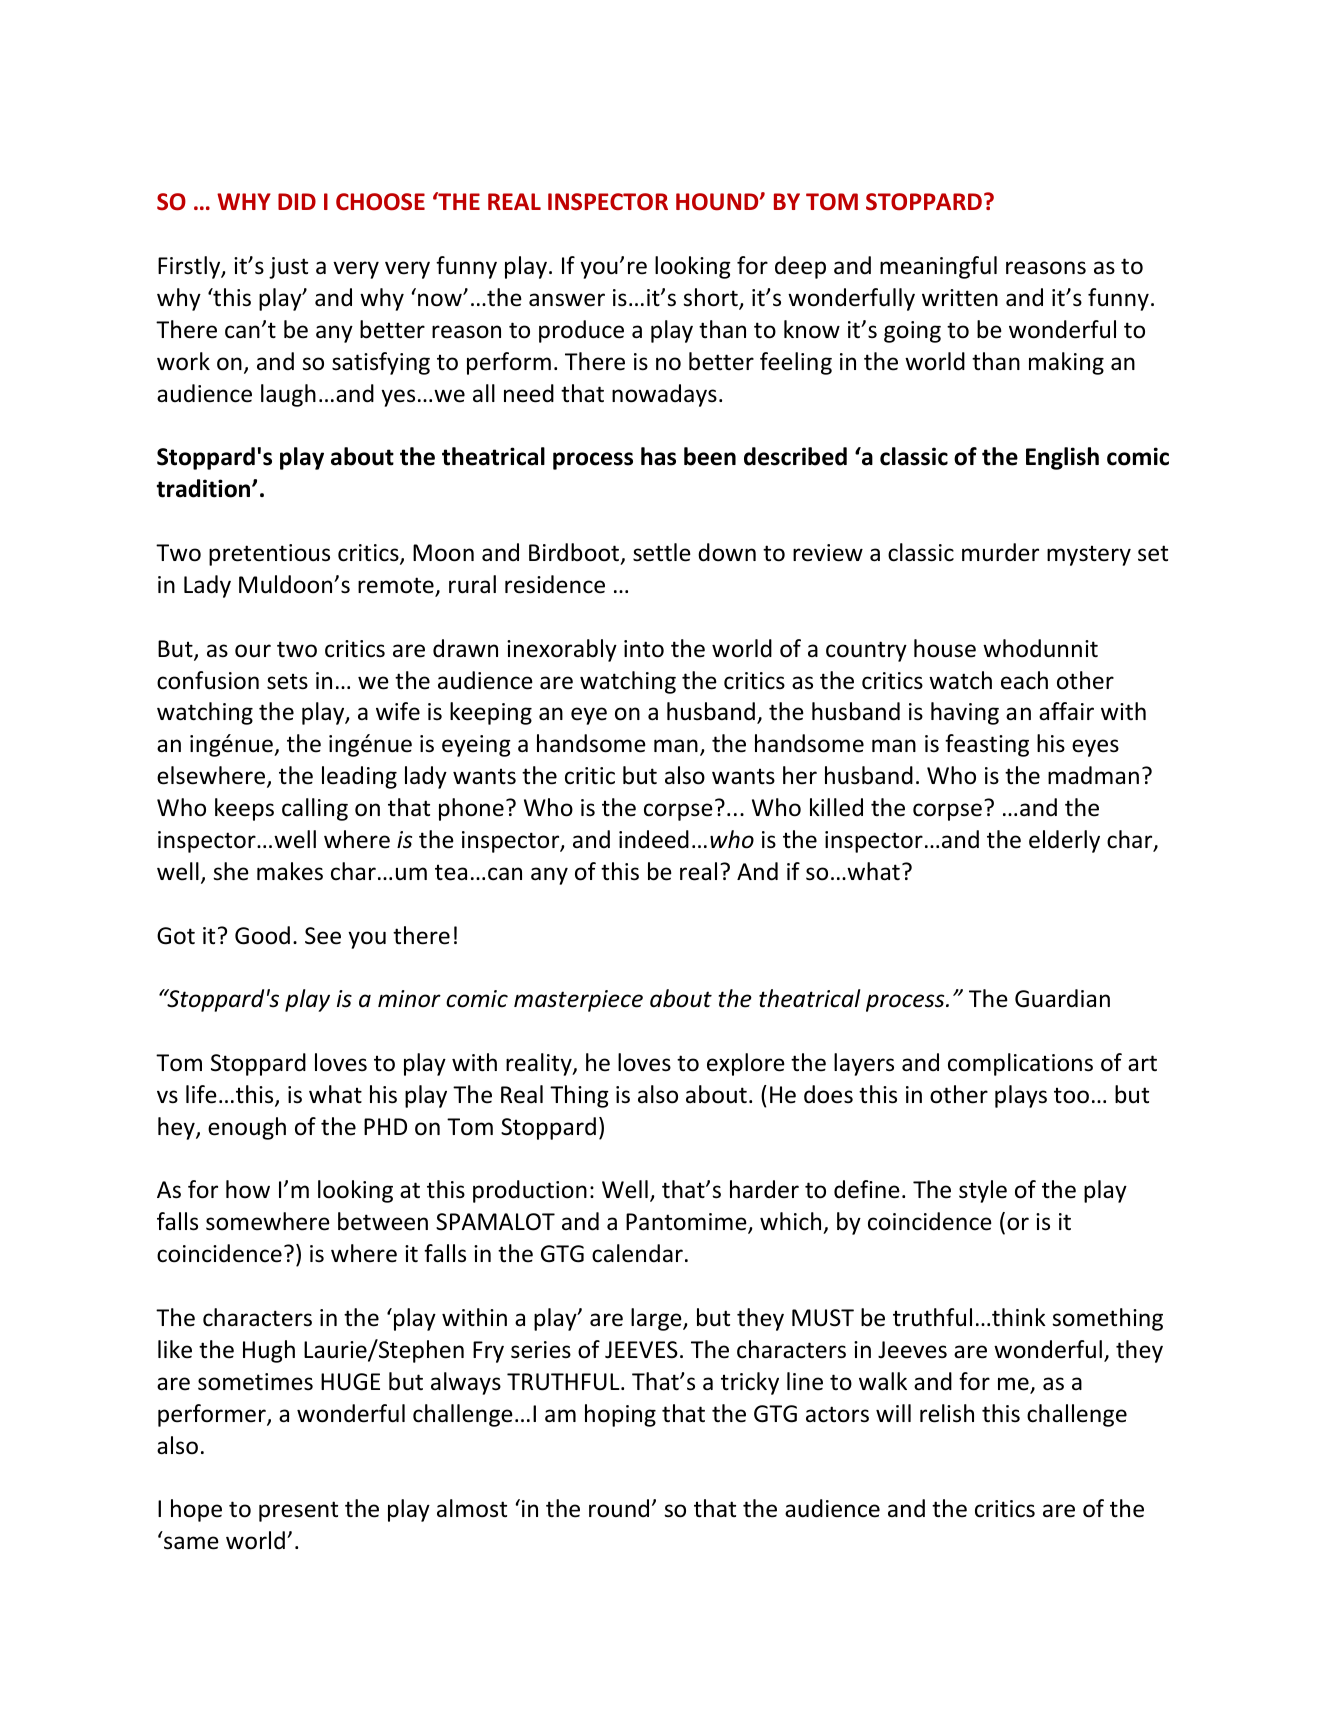 The width and height of the screenshot is (1331, 1723). What do you see at coordinates (938, 267) in the screenshot?
I see `meaningful` at bounding box center [938, 267].
